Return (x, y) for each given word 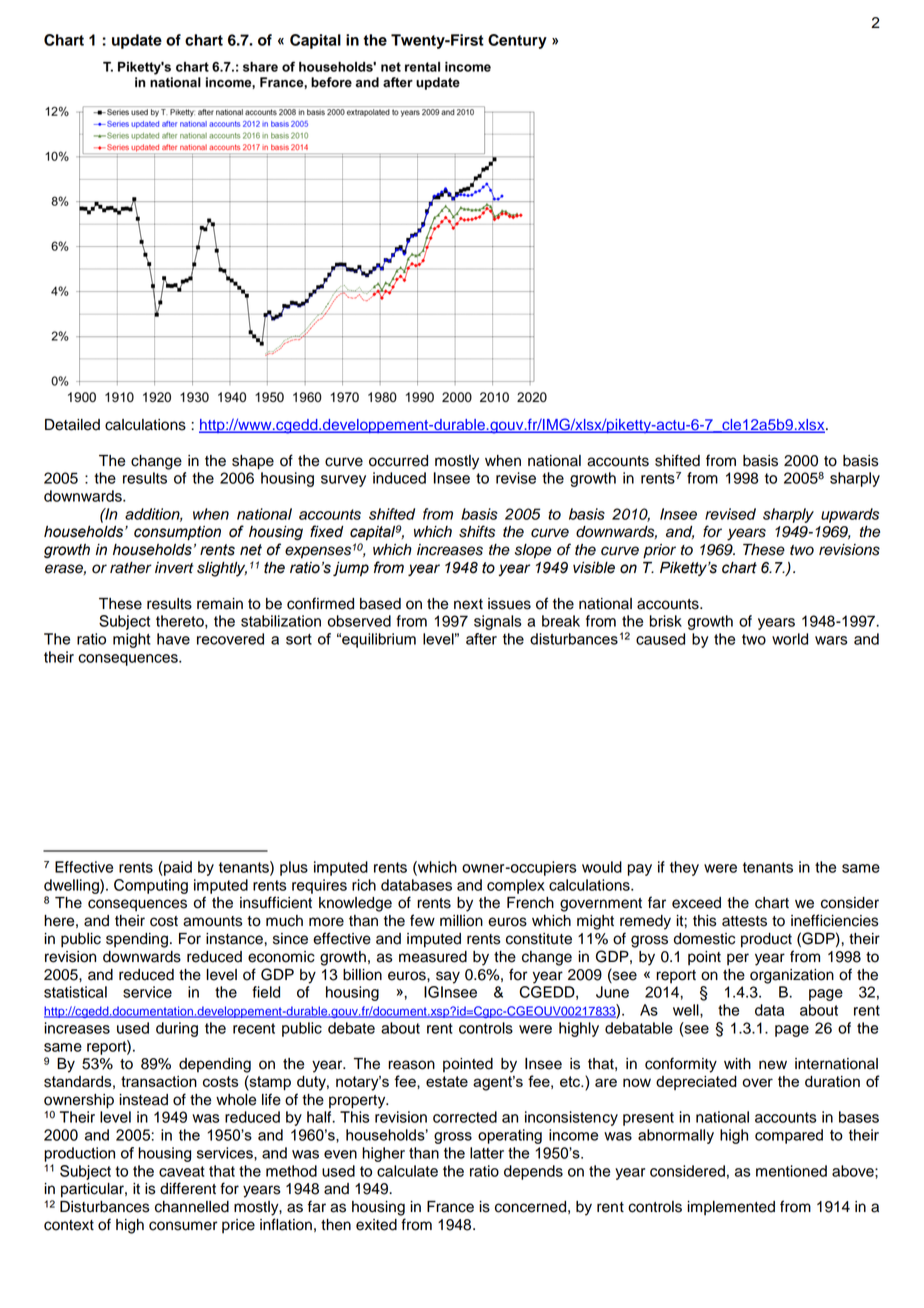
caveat (182, 1171)
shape (253, 462)
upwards (850, 515)
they (684, 868)
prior (659, 551)
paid (177, 868)
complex (516, 886)
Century (517, 41)
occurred (398, 461)
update (137, 41)
